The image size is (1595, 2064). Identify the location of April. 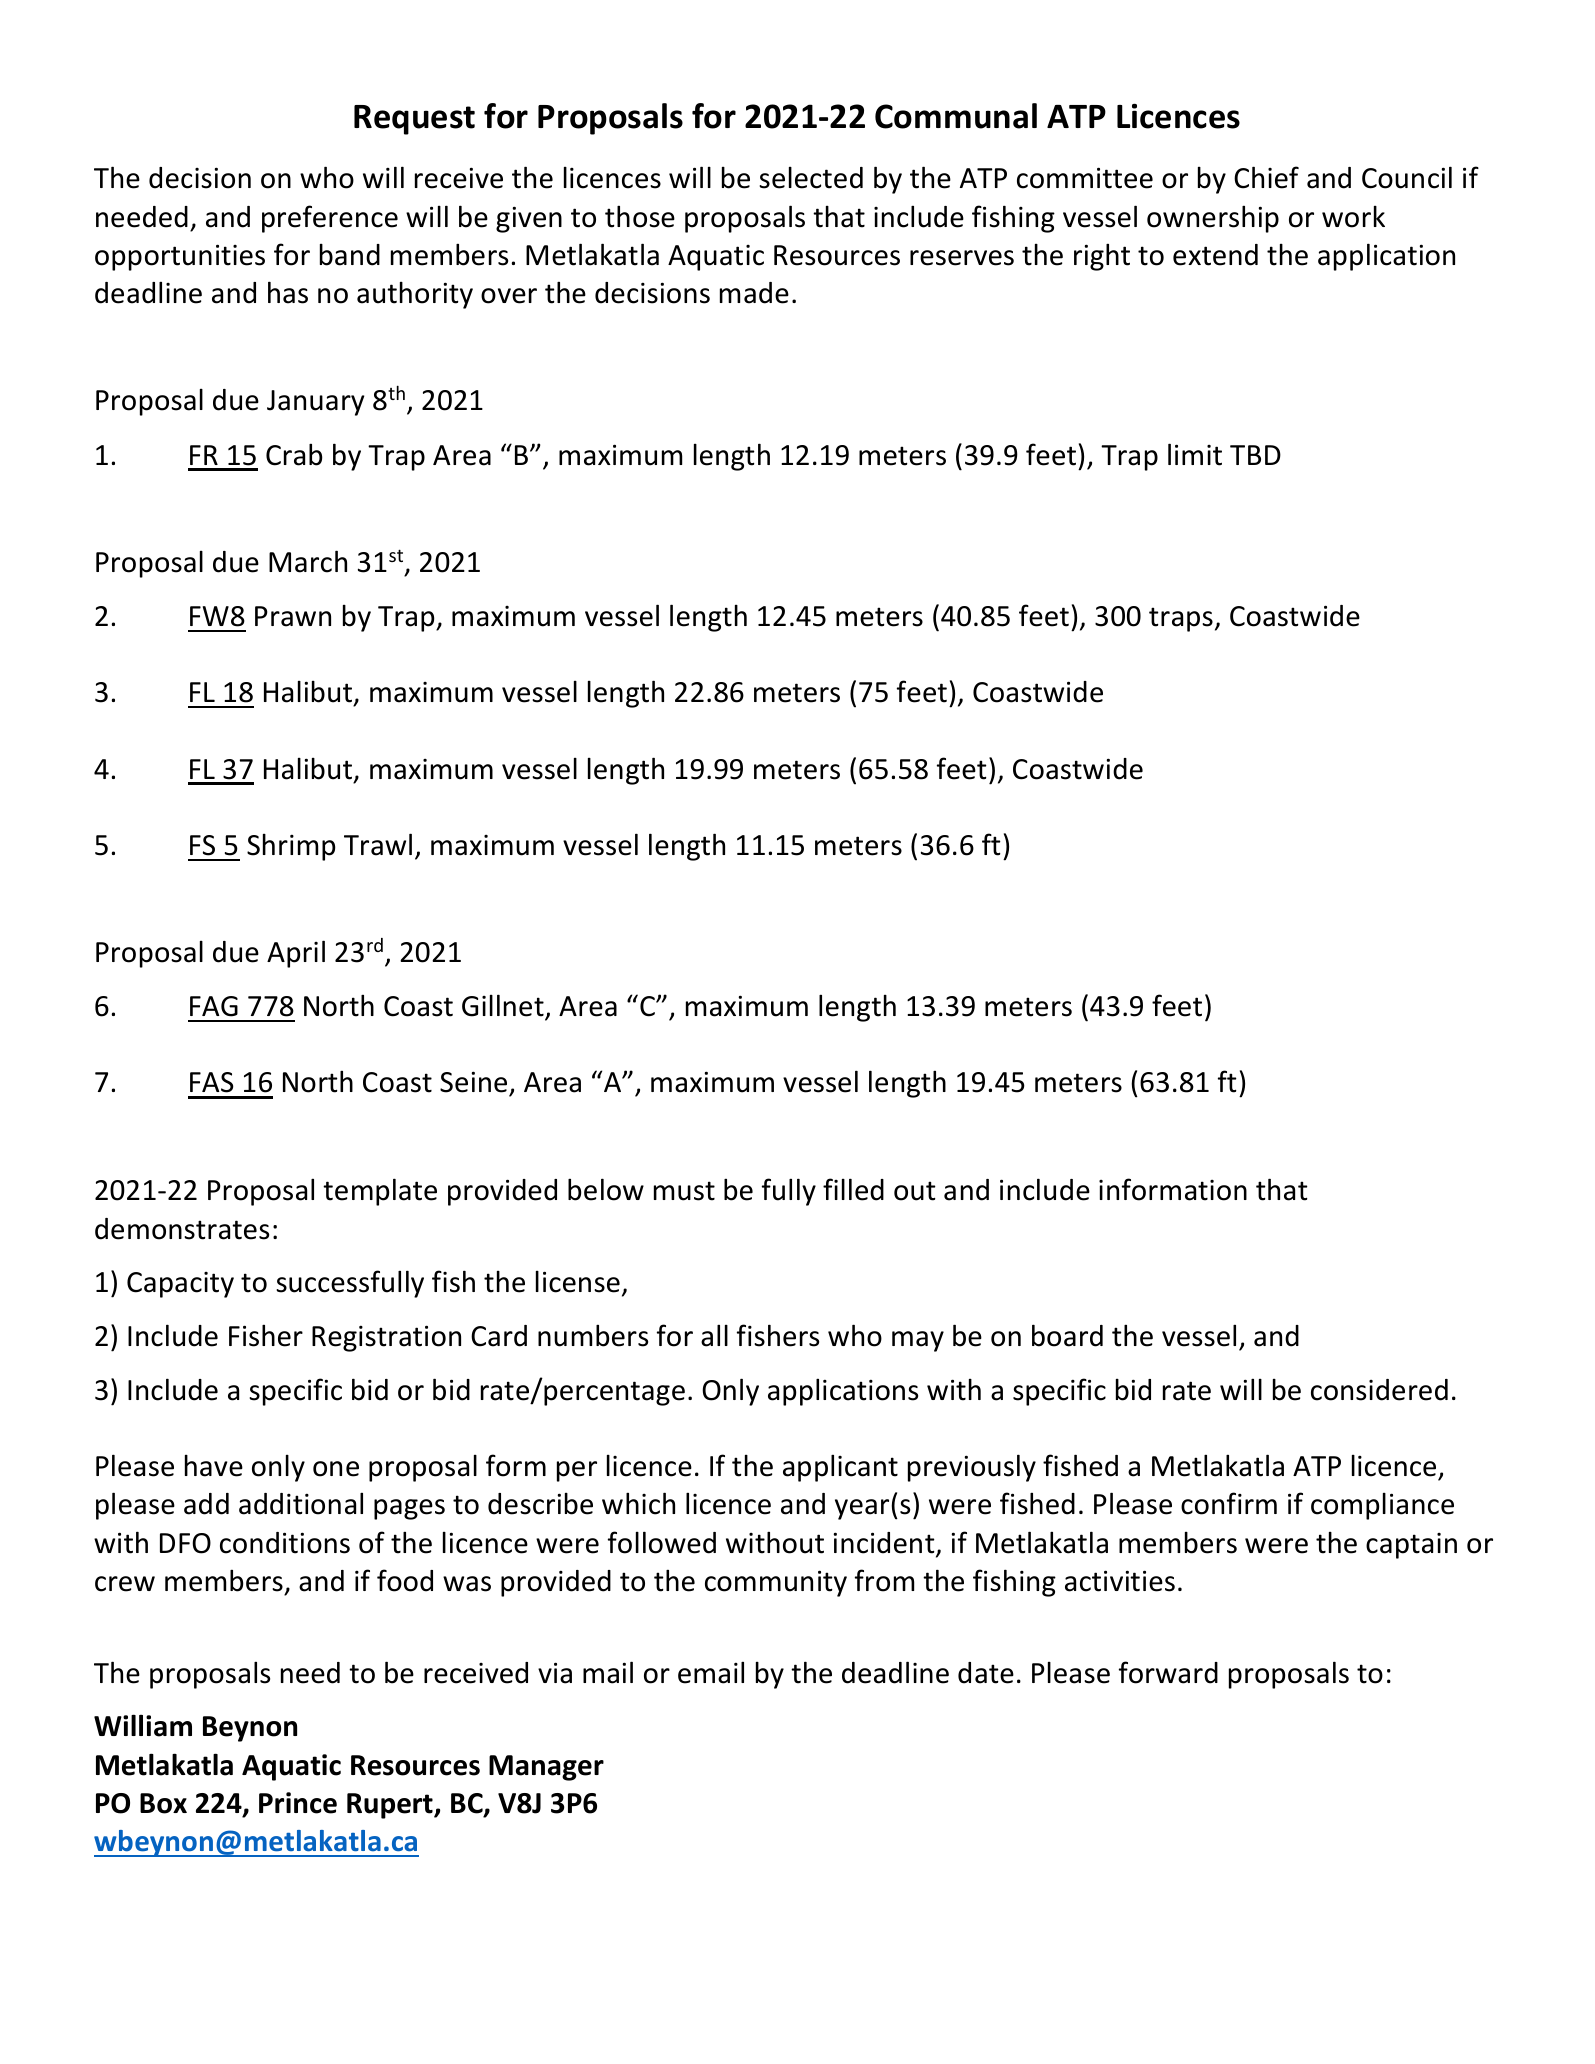
(296, 954).
